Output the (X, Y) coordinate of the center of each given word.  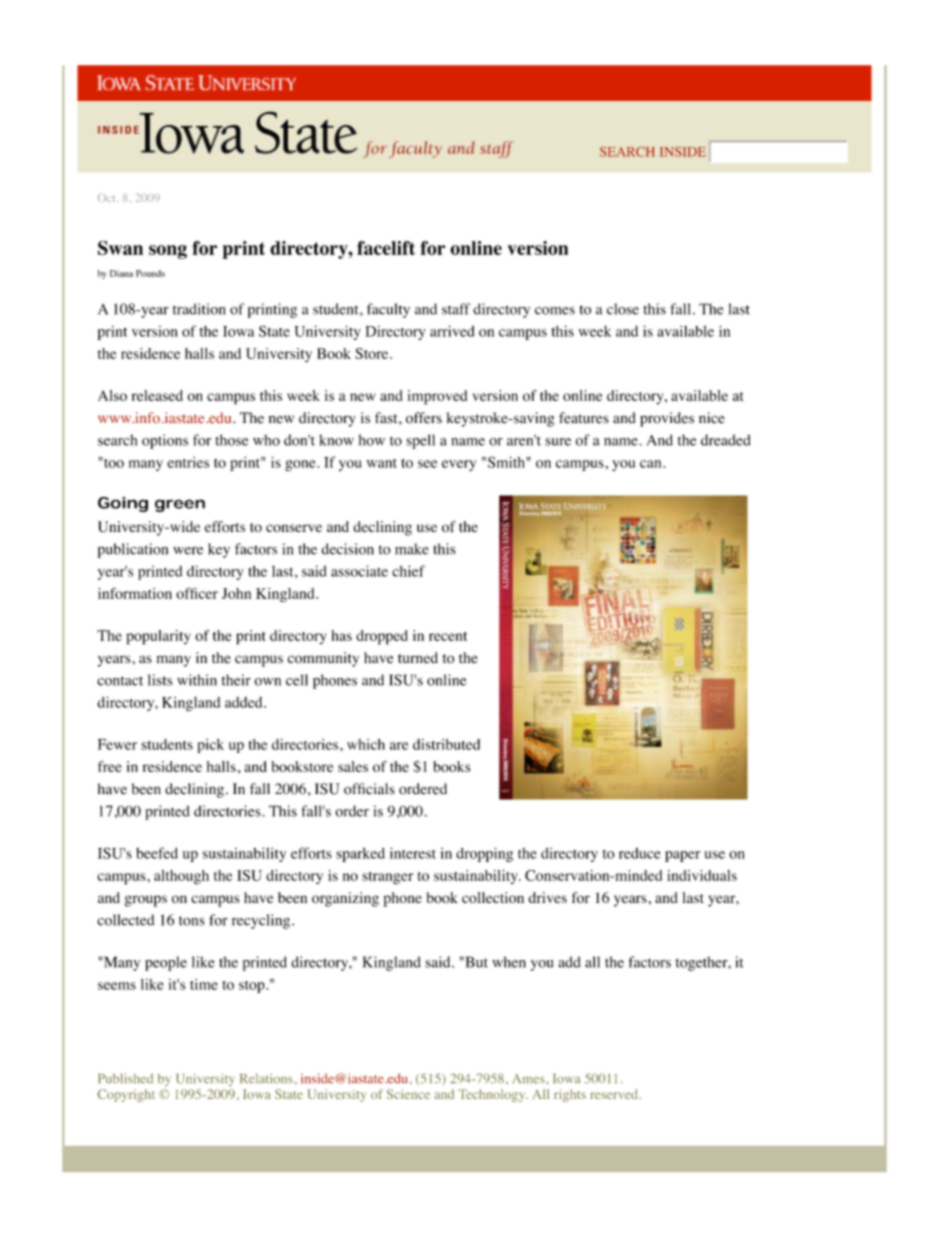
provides (667, 419)
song (168, 252)
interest (413, 853)
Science (408, 1094)
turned (418, 658)
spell (420, 441)
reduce (640, 853)
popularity (158, 637)
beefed (157, 853)
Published (125, 1078)
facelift (386, 248)
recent (448, 636)
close (623, 309)
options (165, 441)
